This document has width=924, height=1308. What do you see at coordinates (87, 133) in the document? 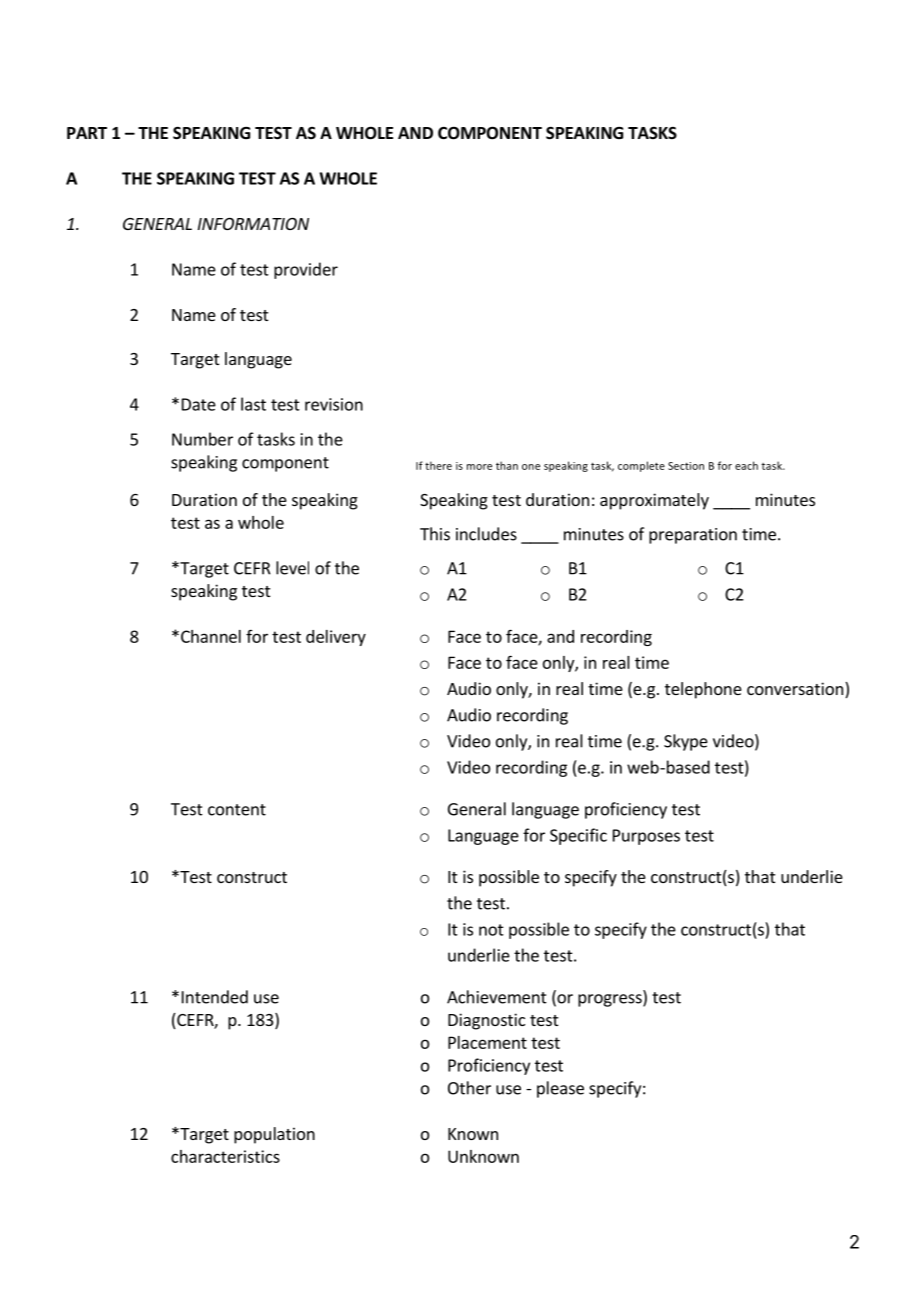
I see `PART` at bounding box center [87, 133].
